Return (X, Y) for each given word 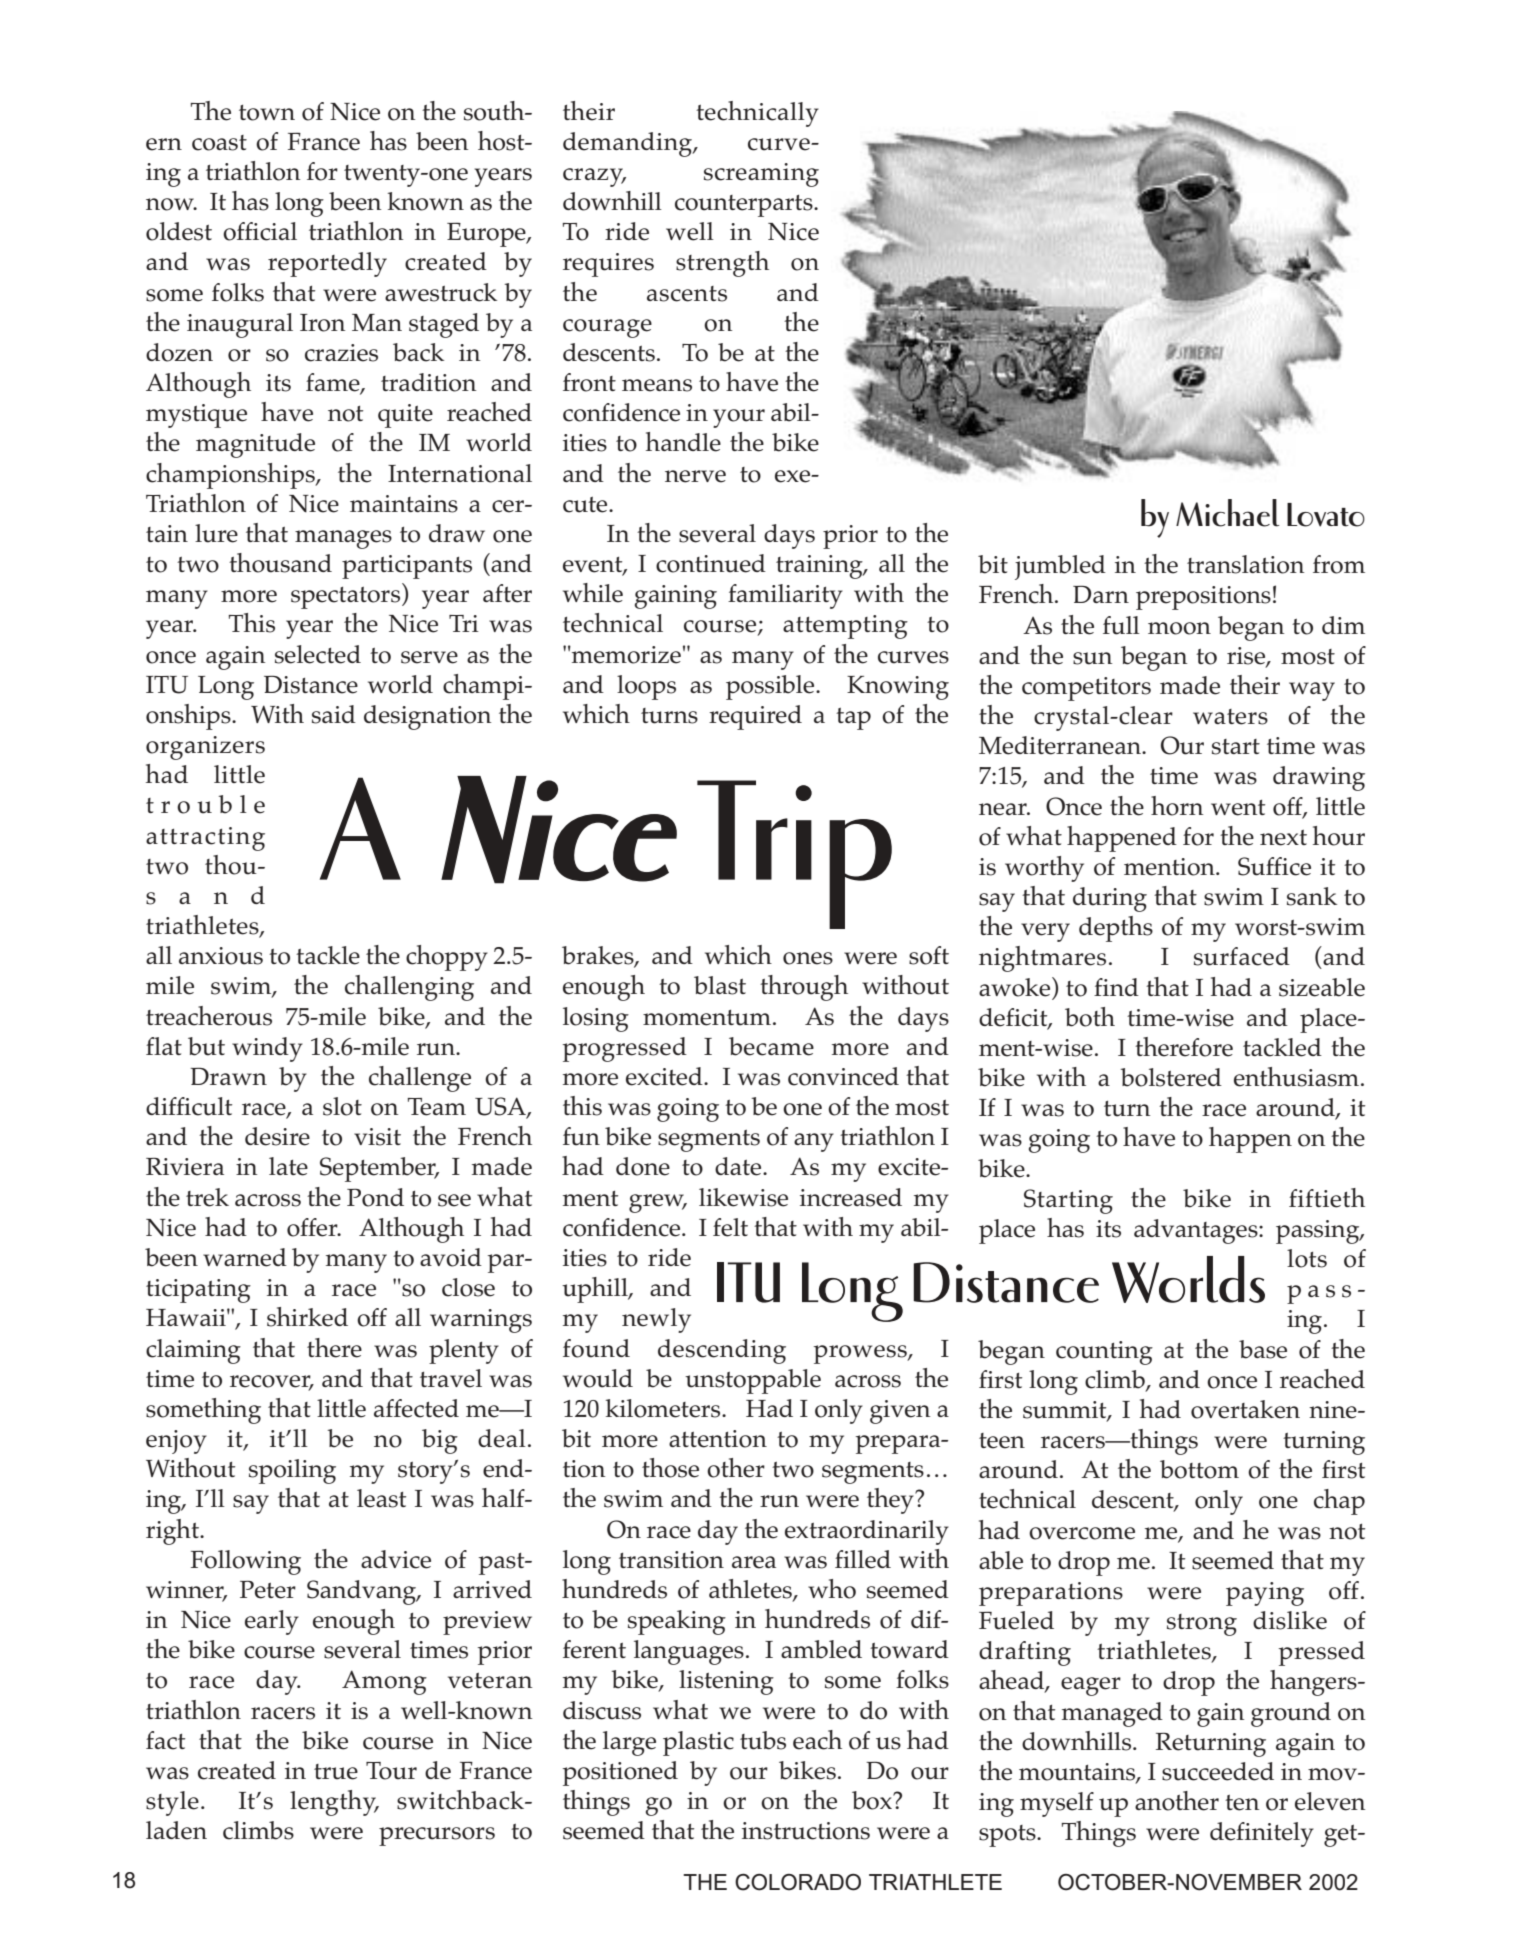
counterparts (745, 206)
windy (267, 1049)
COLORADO (798, 1882)
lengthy (334, 1803)
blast (720, 985)
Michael (1227, 513)
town (267, 113)
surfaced (1242, 956)
